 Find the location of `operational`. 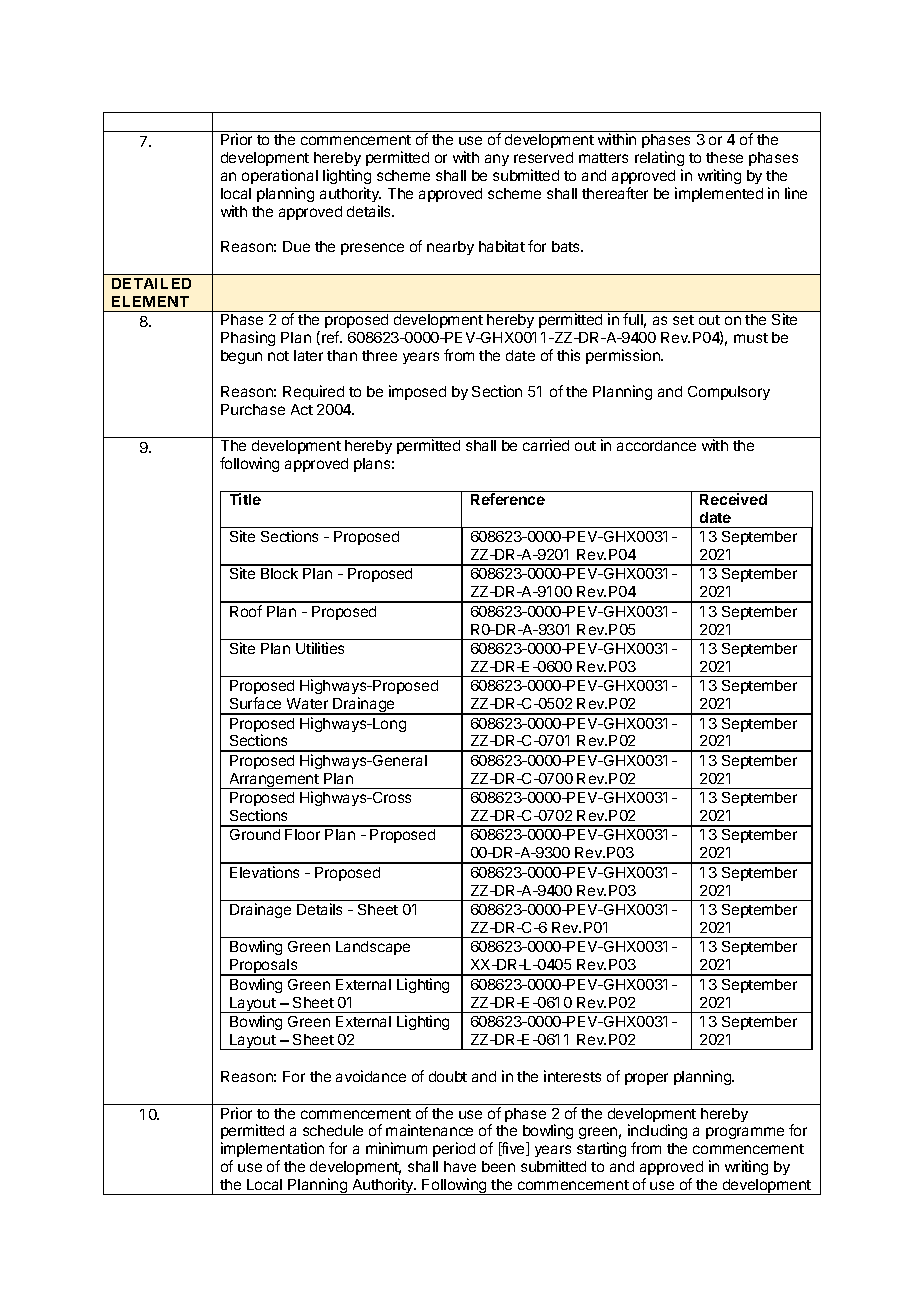

operational is located at coordinates (280, 176).
